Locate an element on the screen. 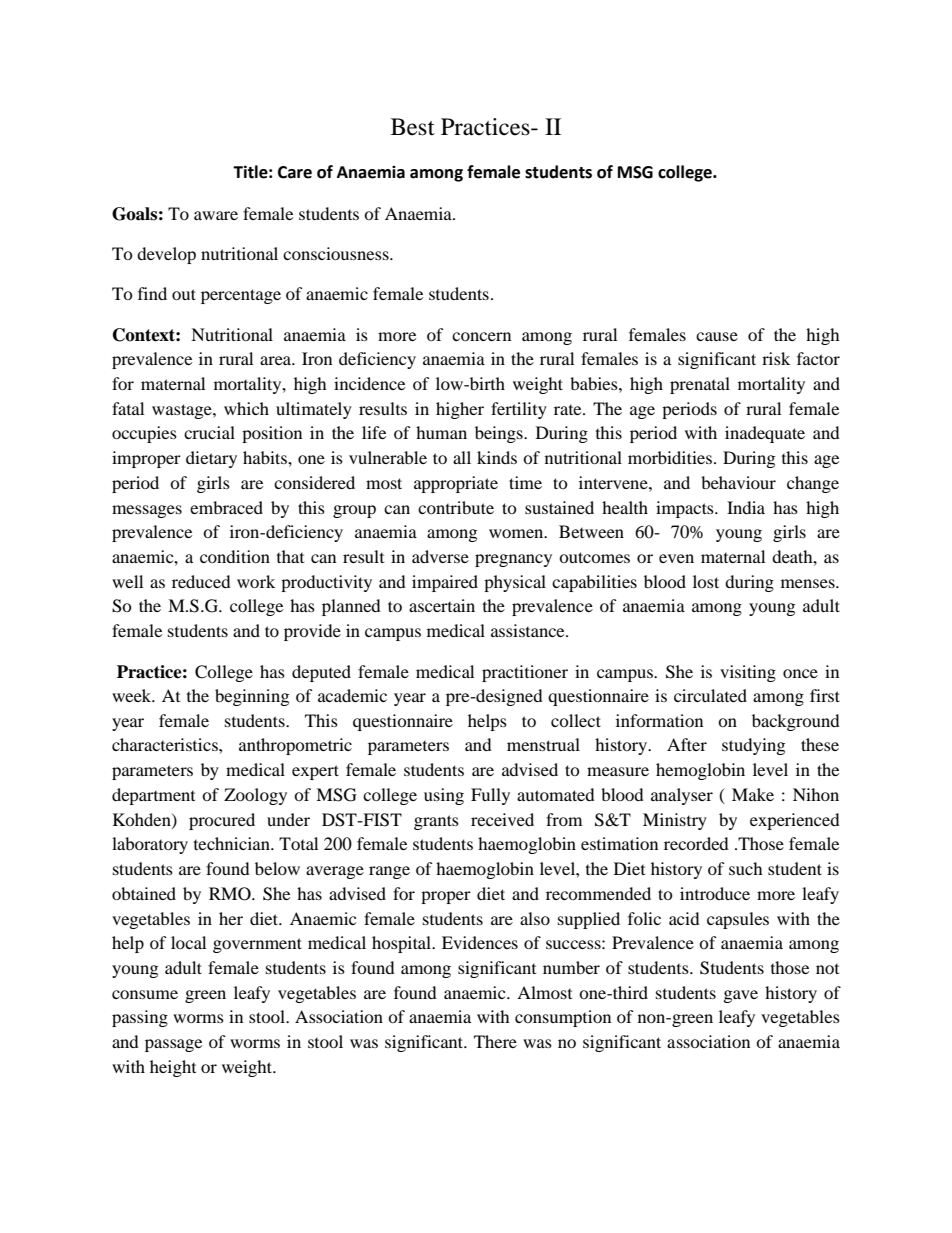  There is located at coordinates (495, 1041).
